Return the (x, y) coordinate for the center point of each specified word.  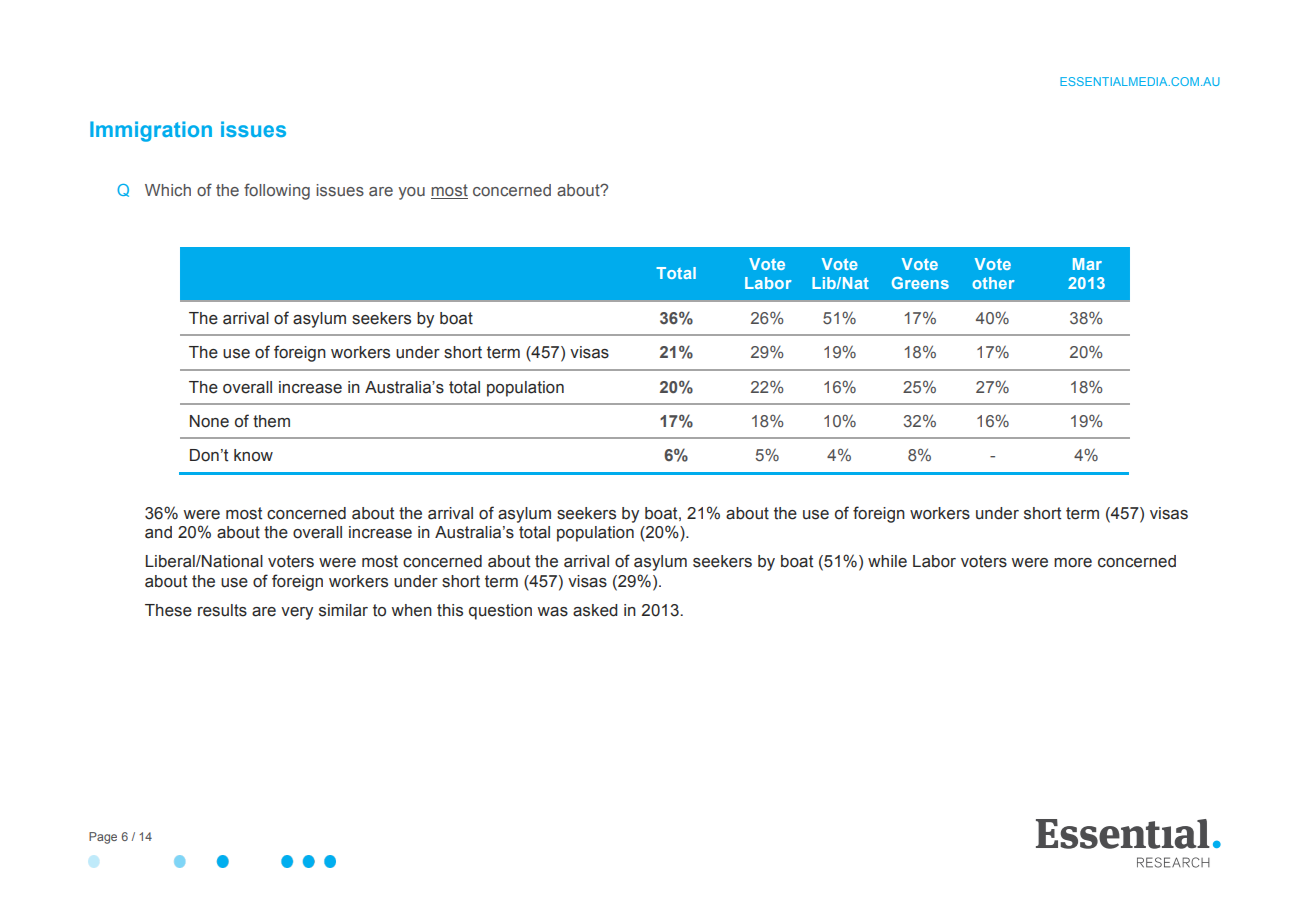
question (500, 612)
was (552, 612)
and (158, 532)
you (411, 193)
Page (103, 838)
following (277, 191)
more (1073, 563)
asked (595, 610)
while (887, 561)
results (222, 610)
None (209, 421)
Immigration (151, 131)
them (271, 421)
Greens (920, 283)
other (993, 283)
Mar (1087, 264)
